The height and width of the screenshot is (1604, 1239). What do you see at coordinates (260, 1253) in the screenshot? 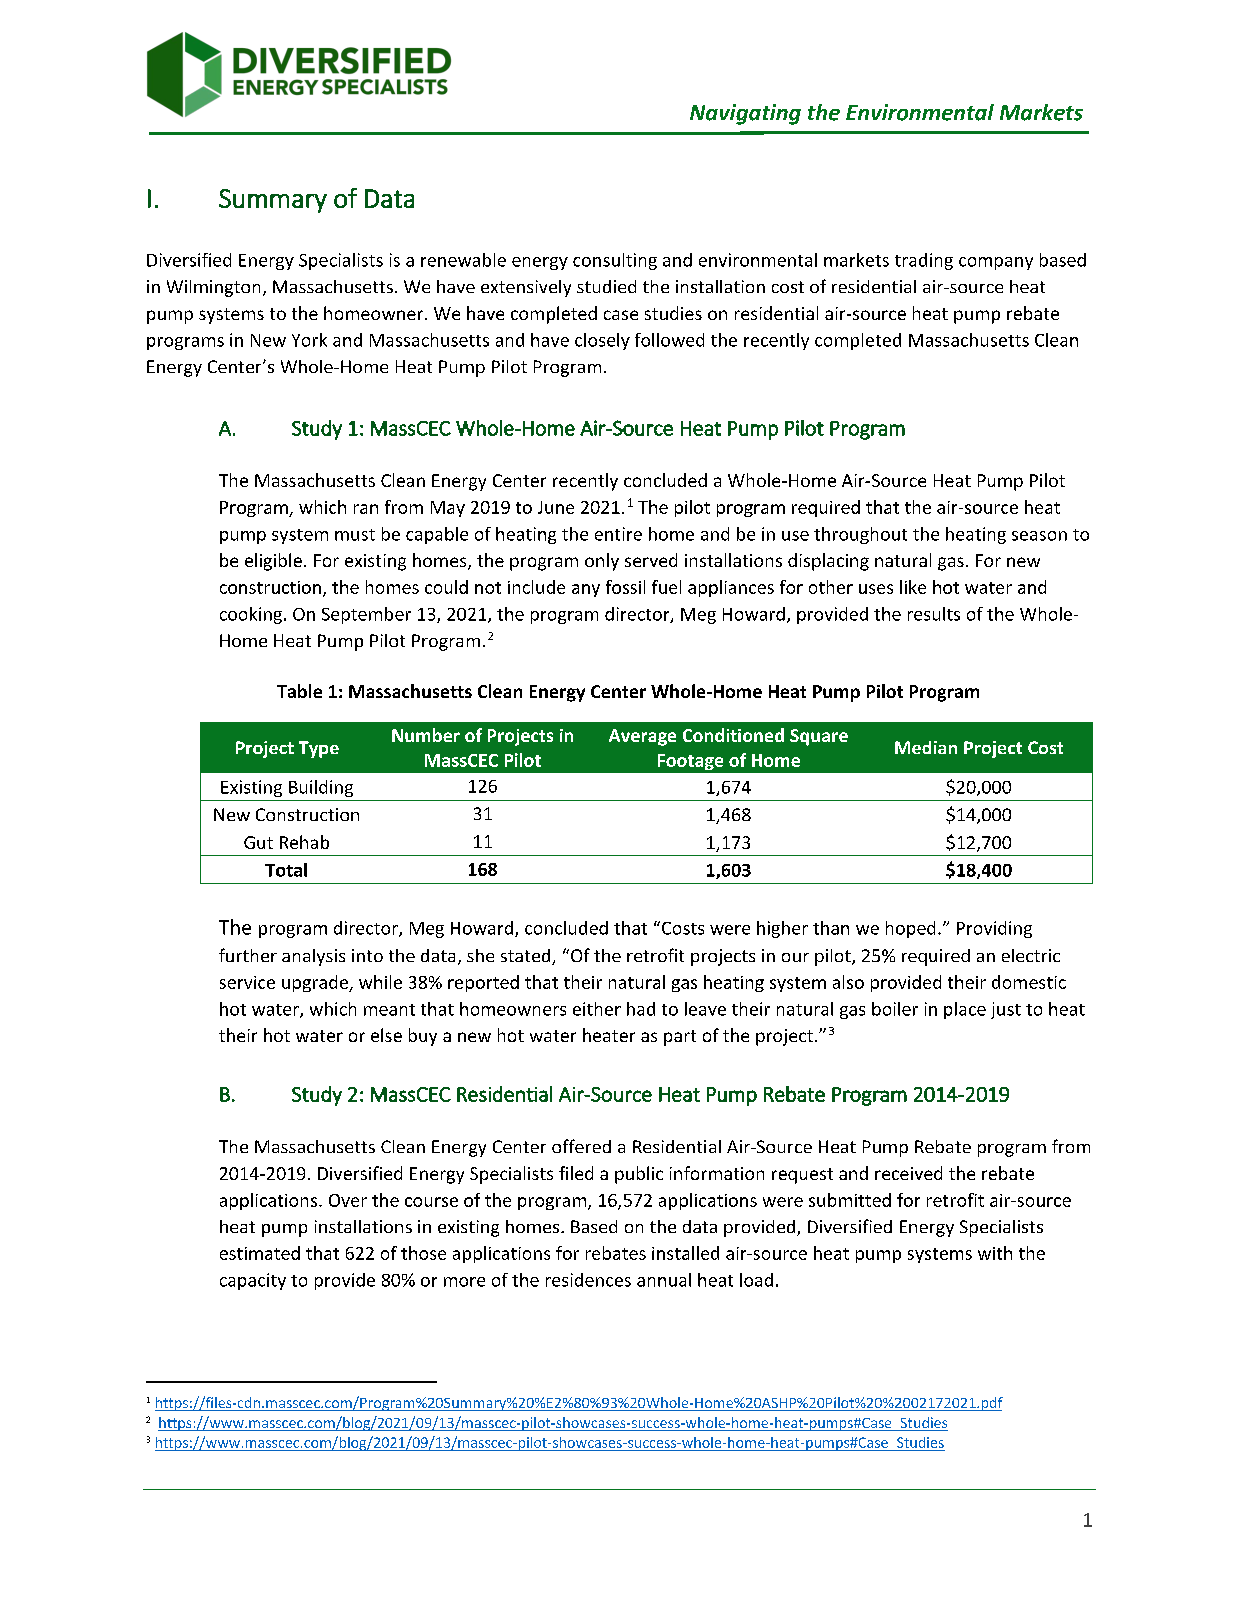
I see `estimated` at bounding box center [260, 1253].
